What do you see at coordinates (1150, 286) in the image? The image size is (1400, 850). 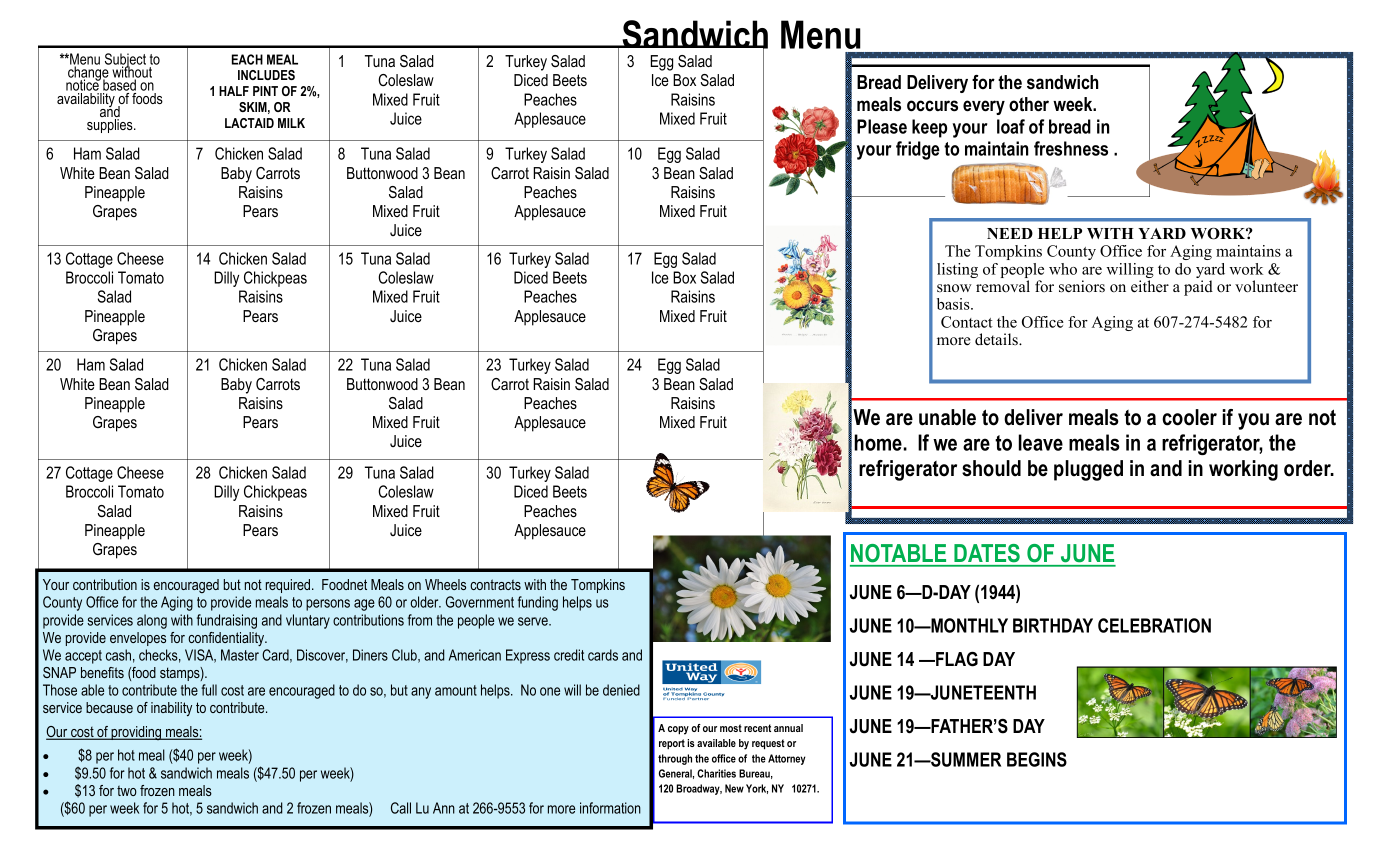 I see `either` at bounding box center [1150, 286].
